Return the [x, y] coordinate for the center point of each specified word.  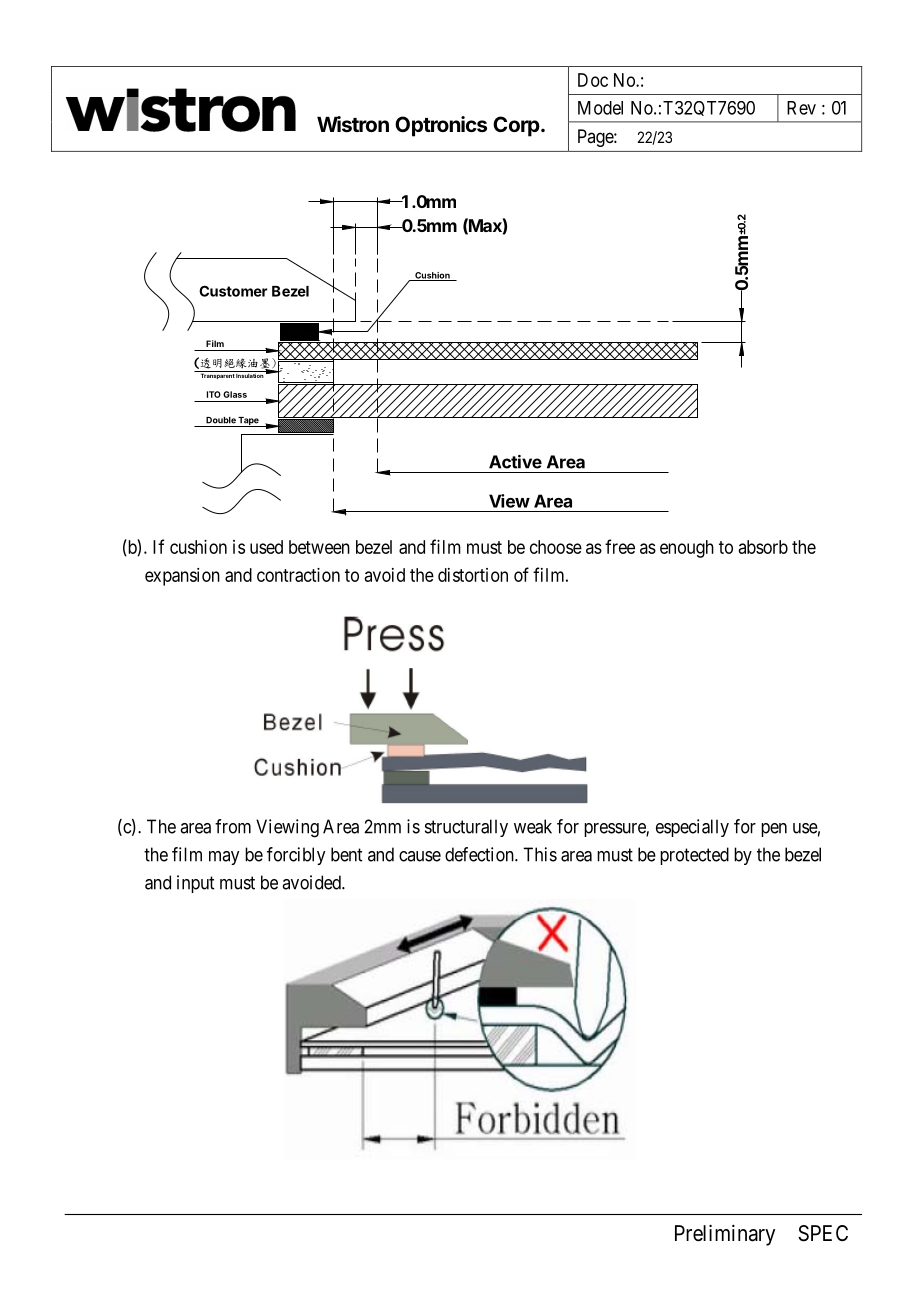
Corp [517, 126]
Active [515, 462]
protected [694, 856]
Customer [233, 291]
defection [480, 854]
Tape [249, 422]
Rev [801, 108]
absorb [763, 547]
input [195, 884]
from [233, 826]
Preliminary [725, 1235]
